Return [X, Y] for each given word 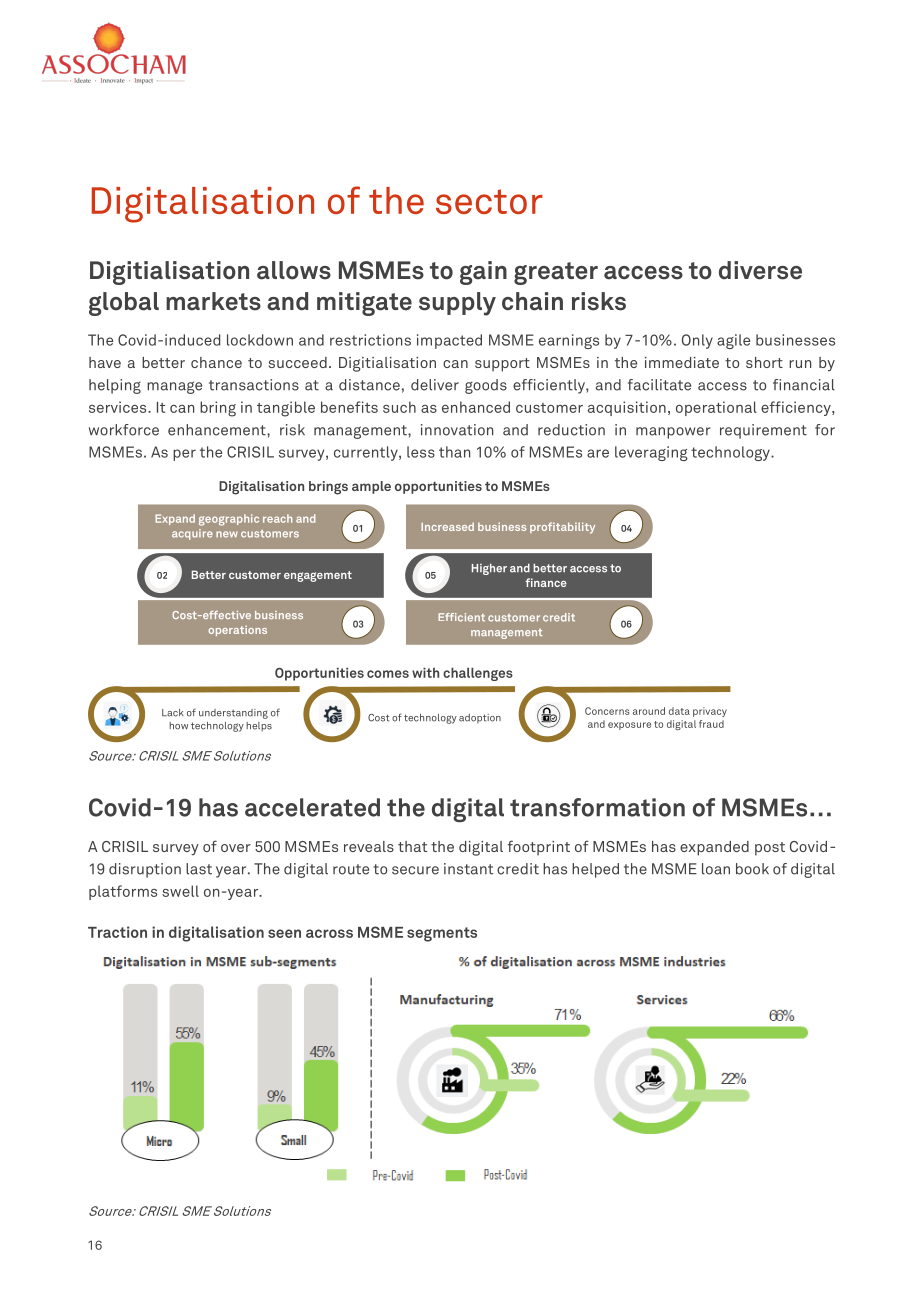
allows [294, 270]
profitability [562, 528]
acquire [192, 534]
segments [442, 934]
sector [489, 201]
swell [180, 891]
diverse [760, 270]
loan [716, 869]
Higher [489, 569]
